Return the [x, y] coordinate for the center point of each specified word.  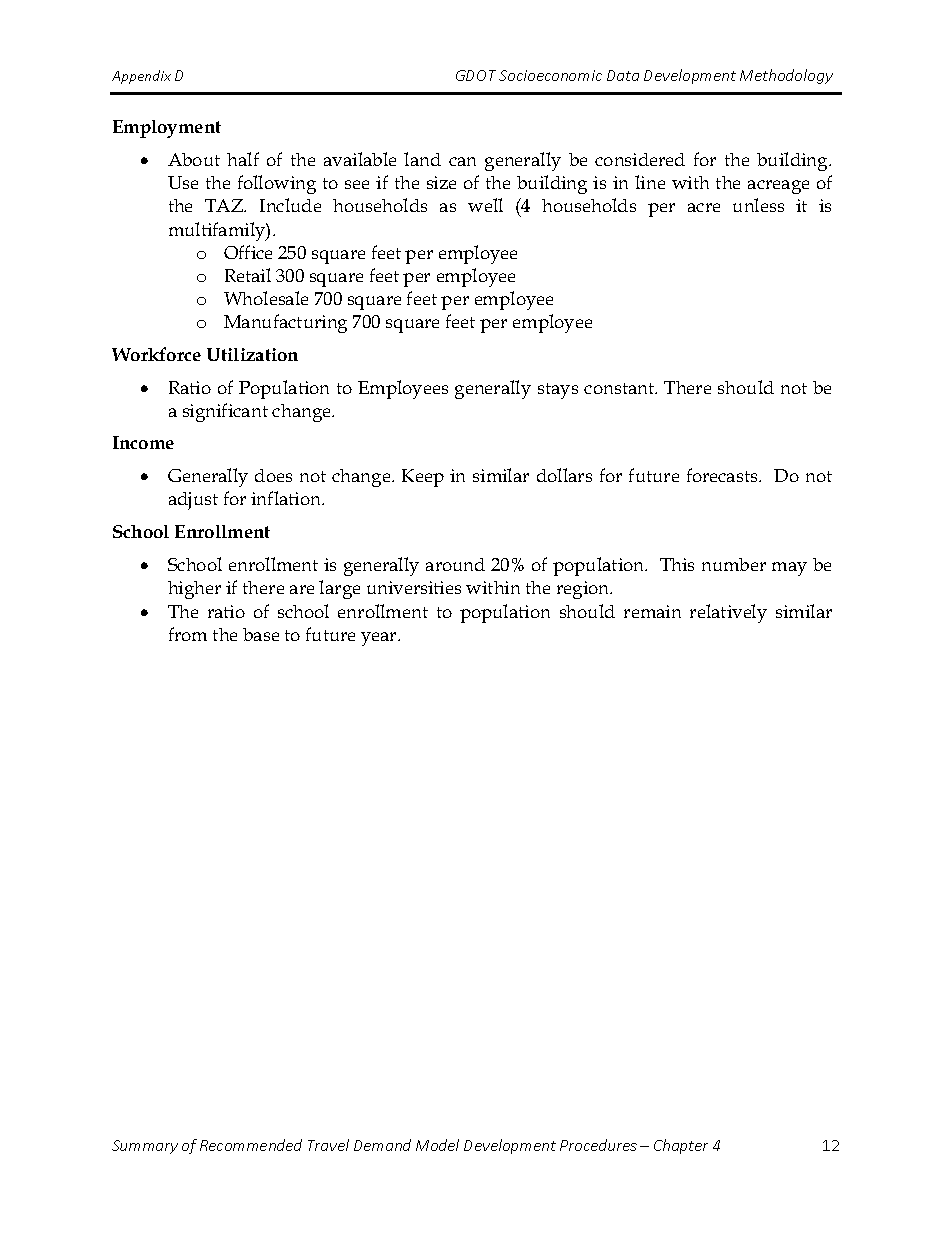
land [422, 159]
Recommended [251, 1145]
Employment [167, 129]
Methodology [786, 76]
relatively [728, 613]
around [455, 564]
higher [194, 590]
